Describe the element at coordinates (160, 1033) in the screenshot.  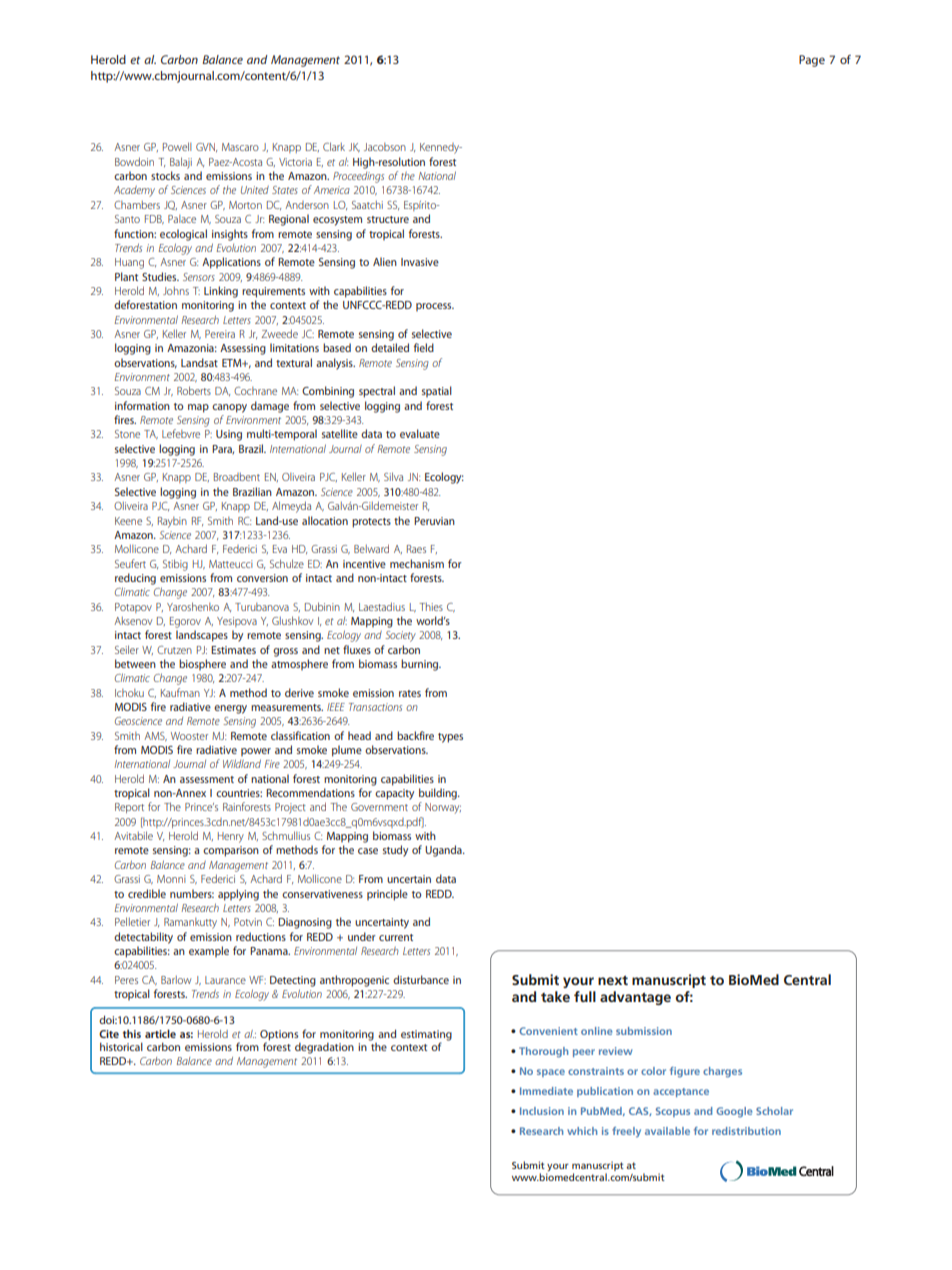
I see `article` at that location.
